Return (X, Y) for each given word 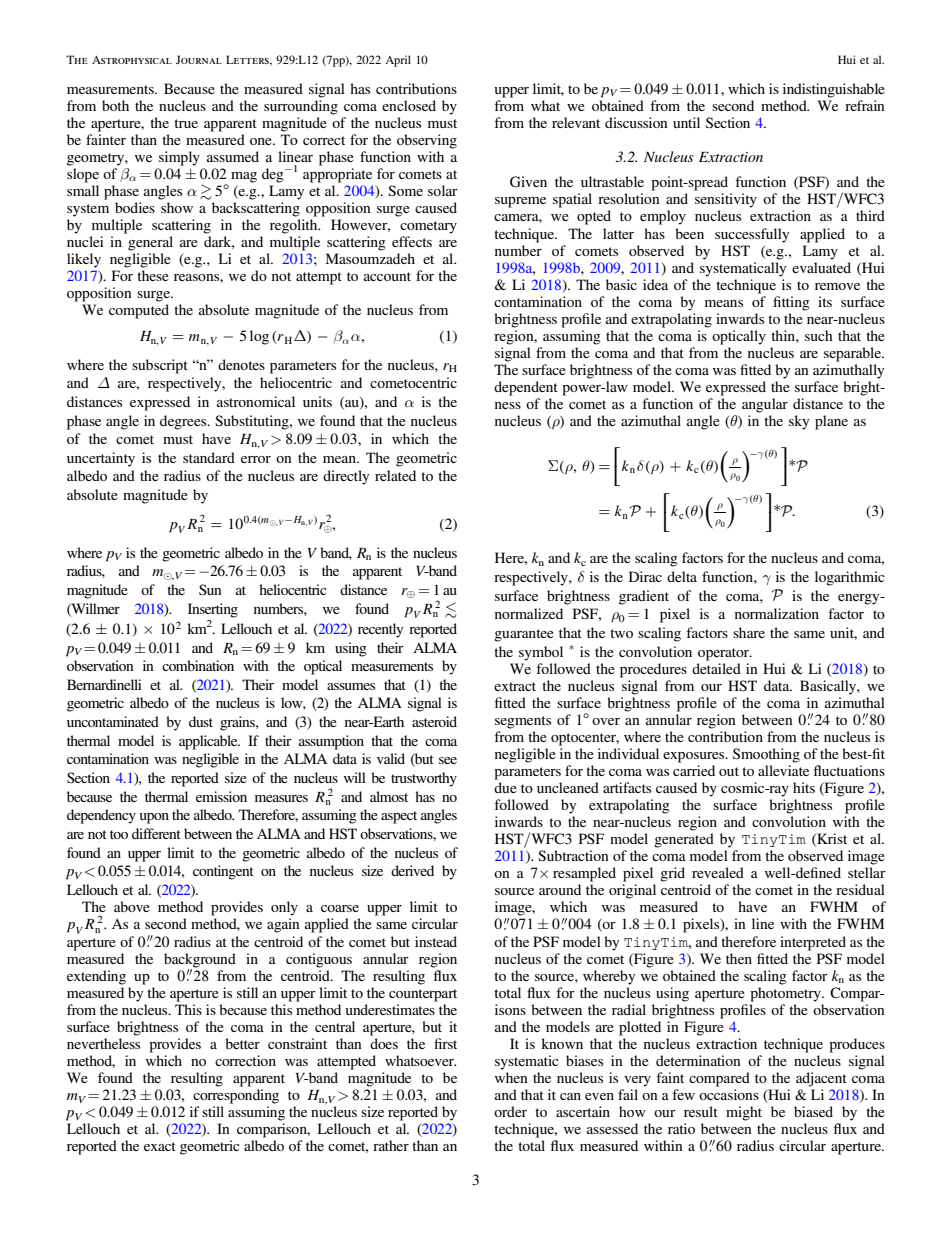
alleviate (783, 770)
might (744, 1113)
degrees (184, 422)
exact (160, 1146)
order (510, 1111)
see (448, 760)
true (186, 123)
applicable (209, 742)
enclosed (409, 105)
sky (799, 422)
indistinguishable (834, 90)
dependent (526, 388)
